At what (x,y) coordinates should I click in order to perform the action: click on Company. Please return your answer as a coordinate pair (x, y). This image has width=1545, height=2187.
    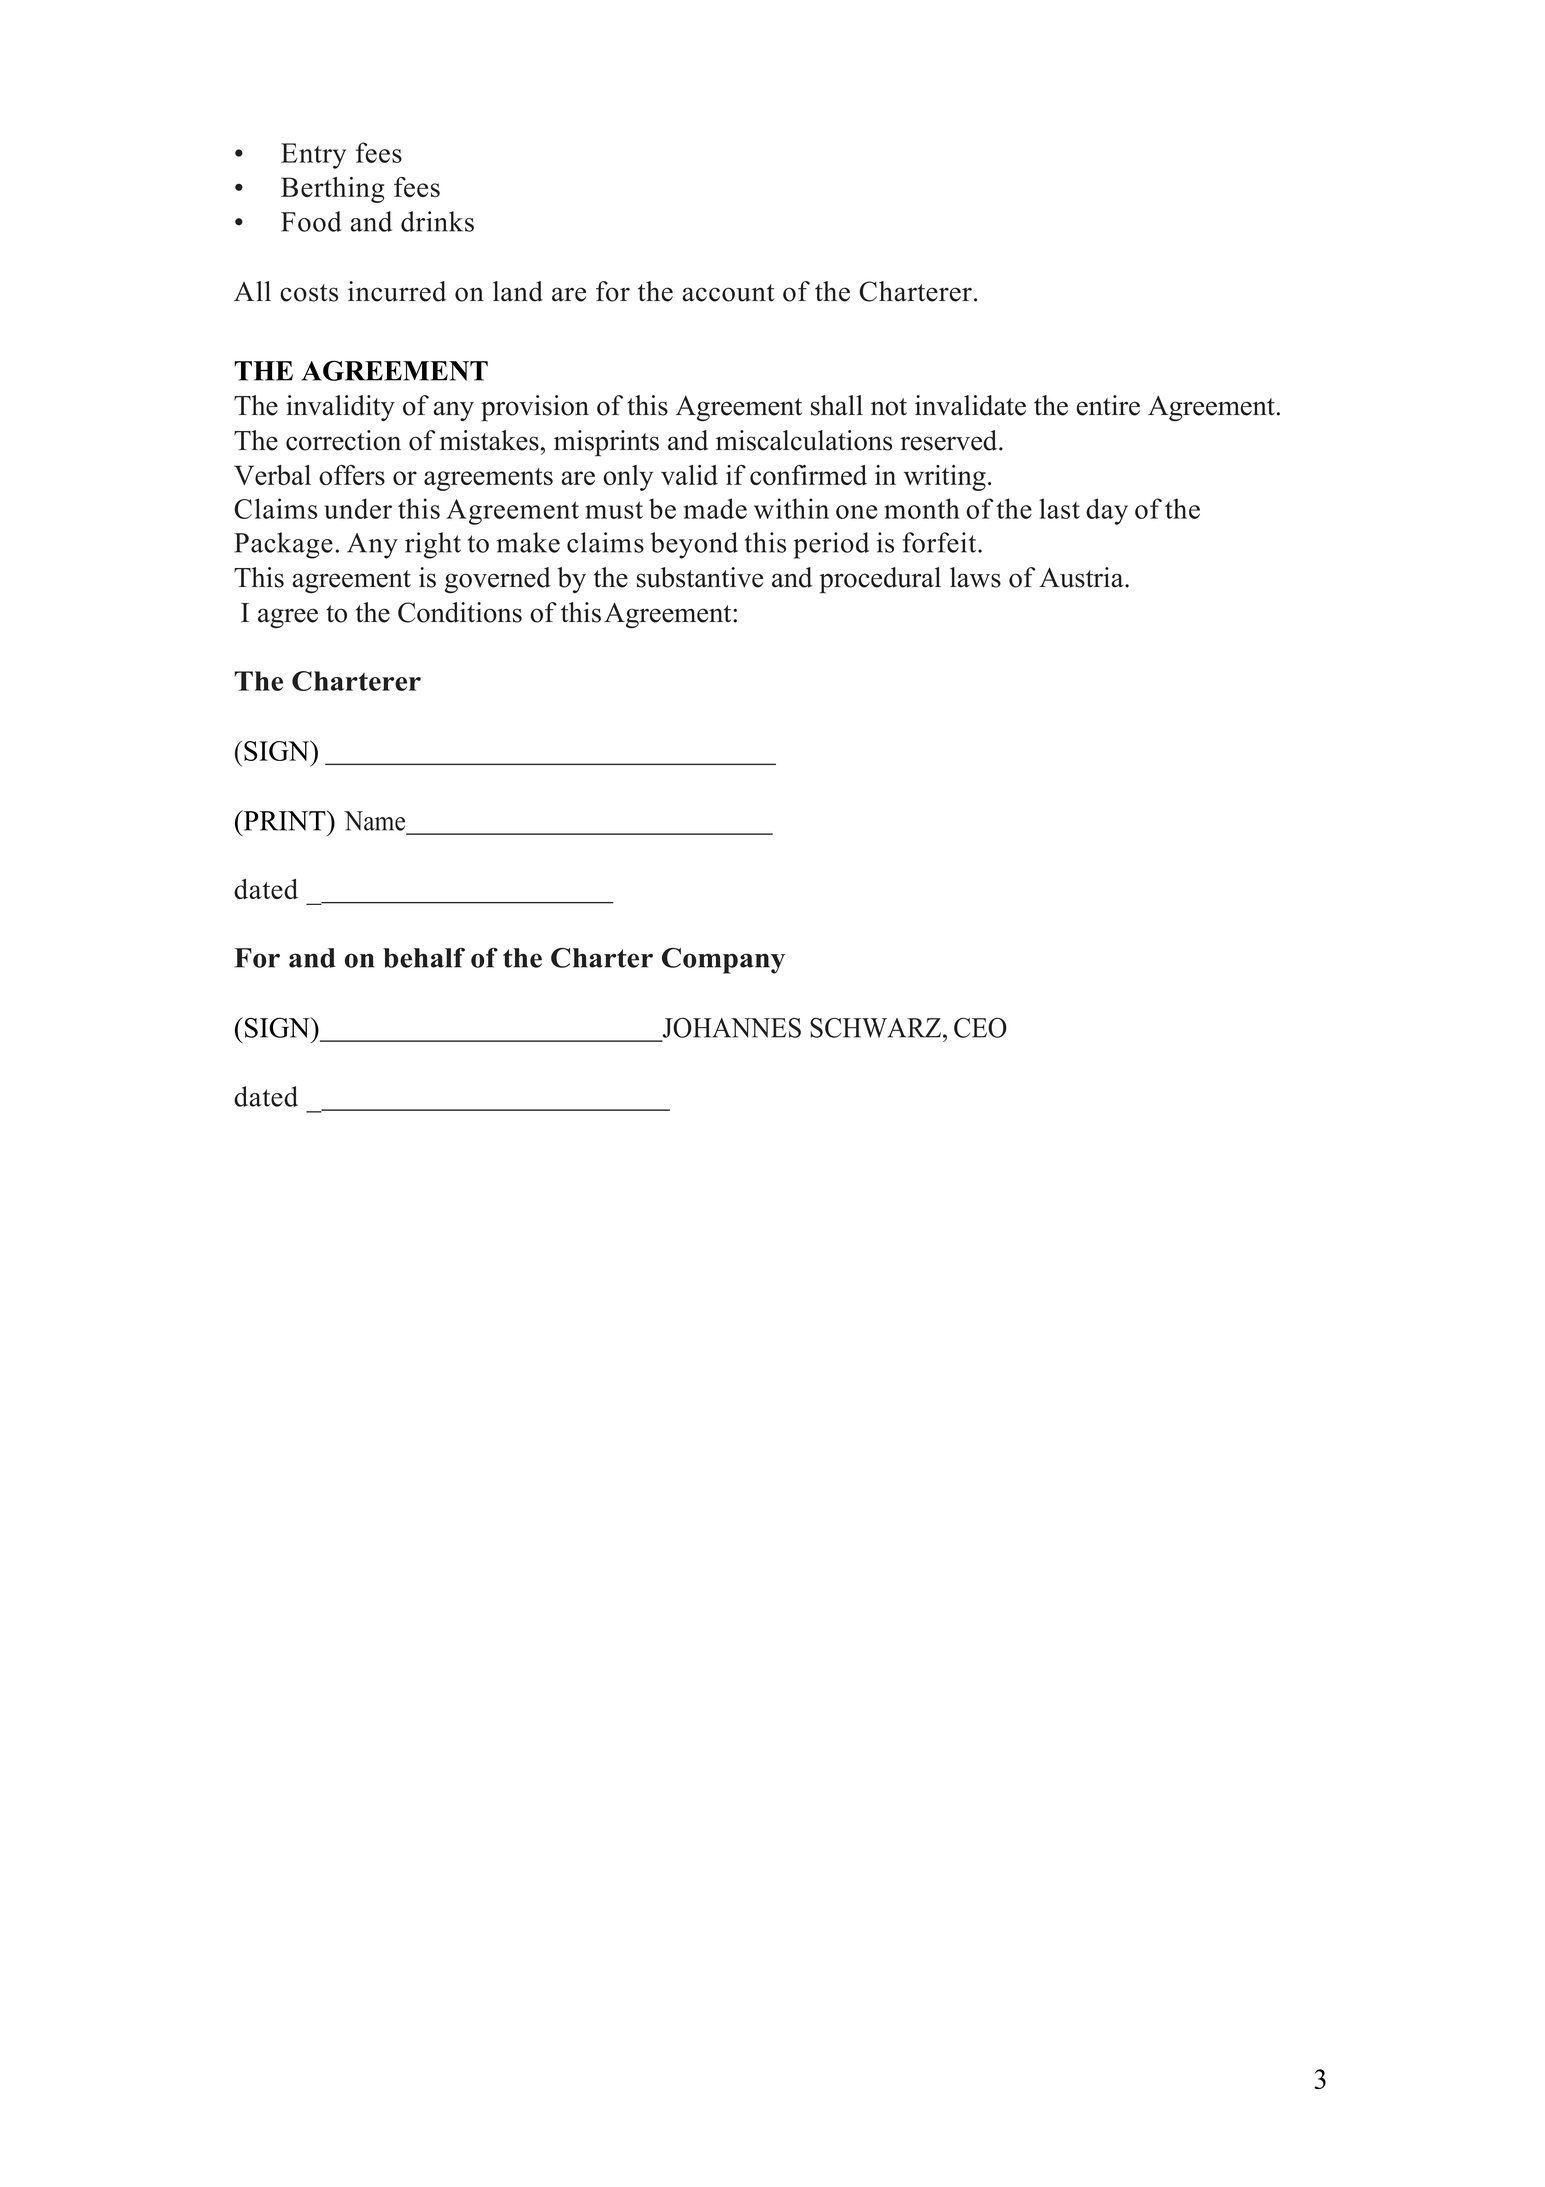
    Looking at the image, I should click on (723, 961).
